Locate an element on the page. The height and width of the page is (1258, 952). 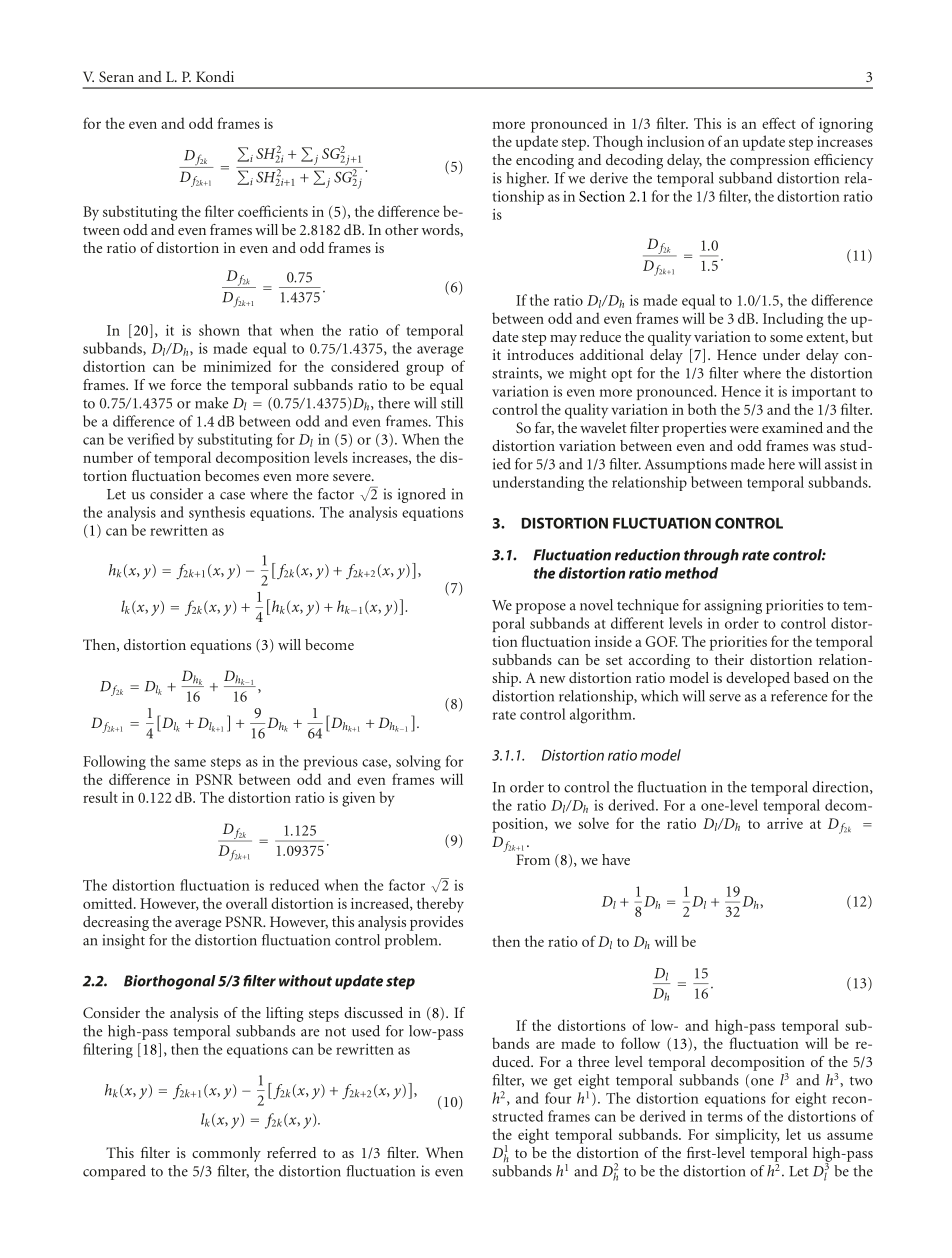
commonly is located at coordinates (226, 1154).
